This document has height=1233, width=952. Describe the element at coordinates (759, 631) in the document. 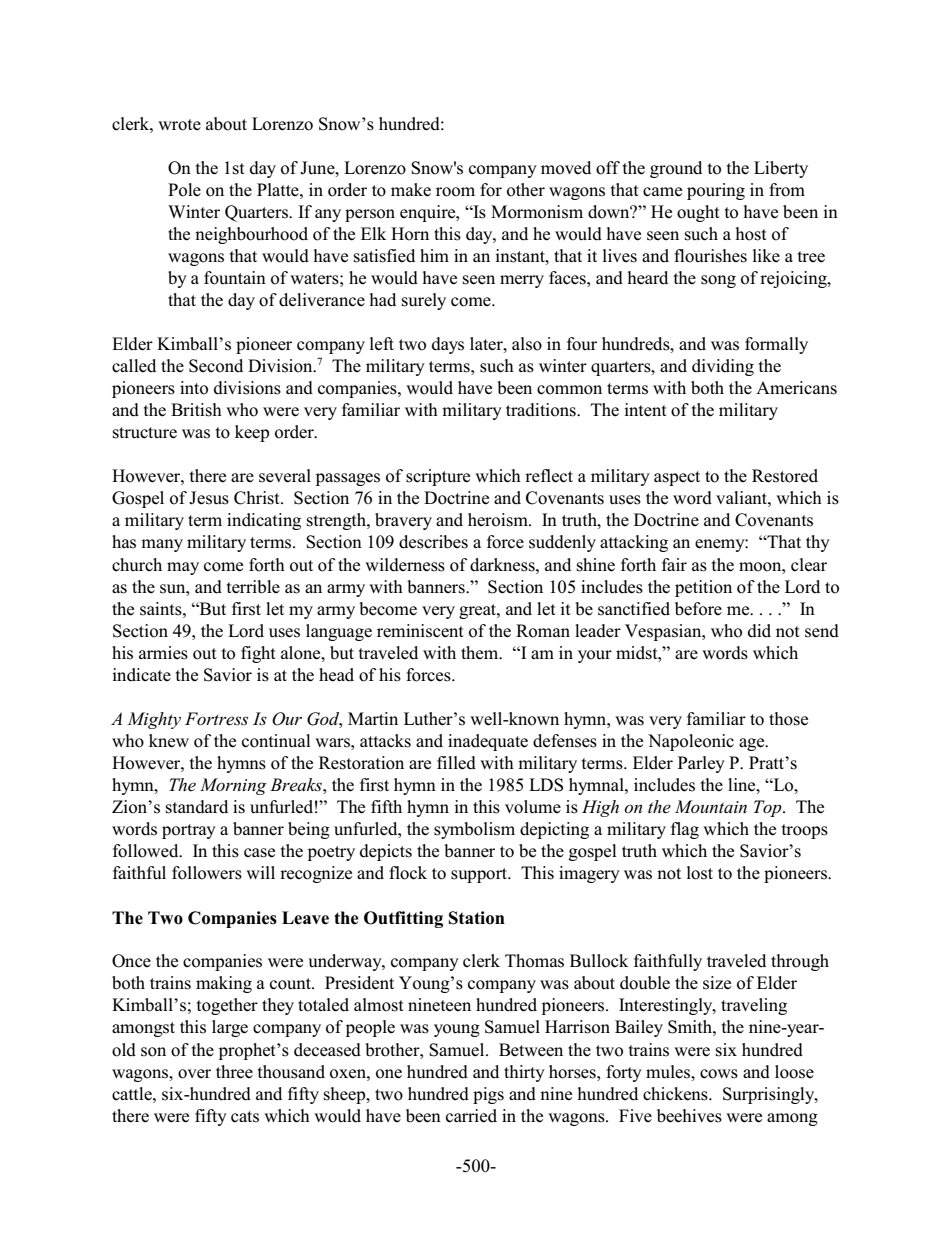

I see `did` at that location.
